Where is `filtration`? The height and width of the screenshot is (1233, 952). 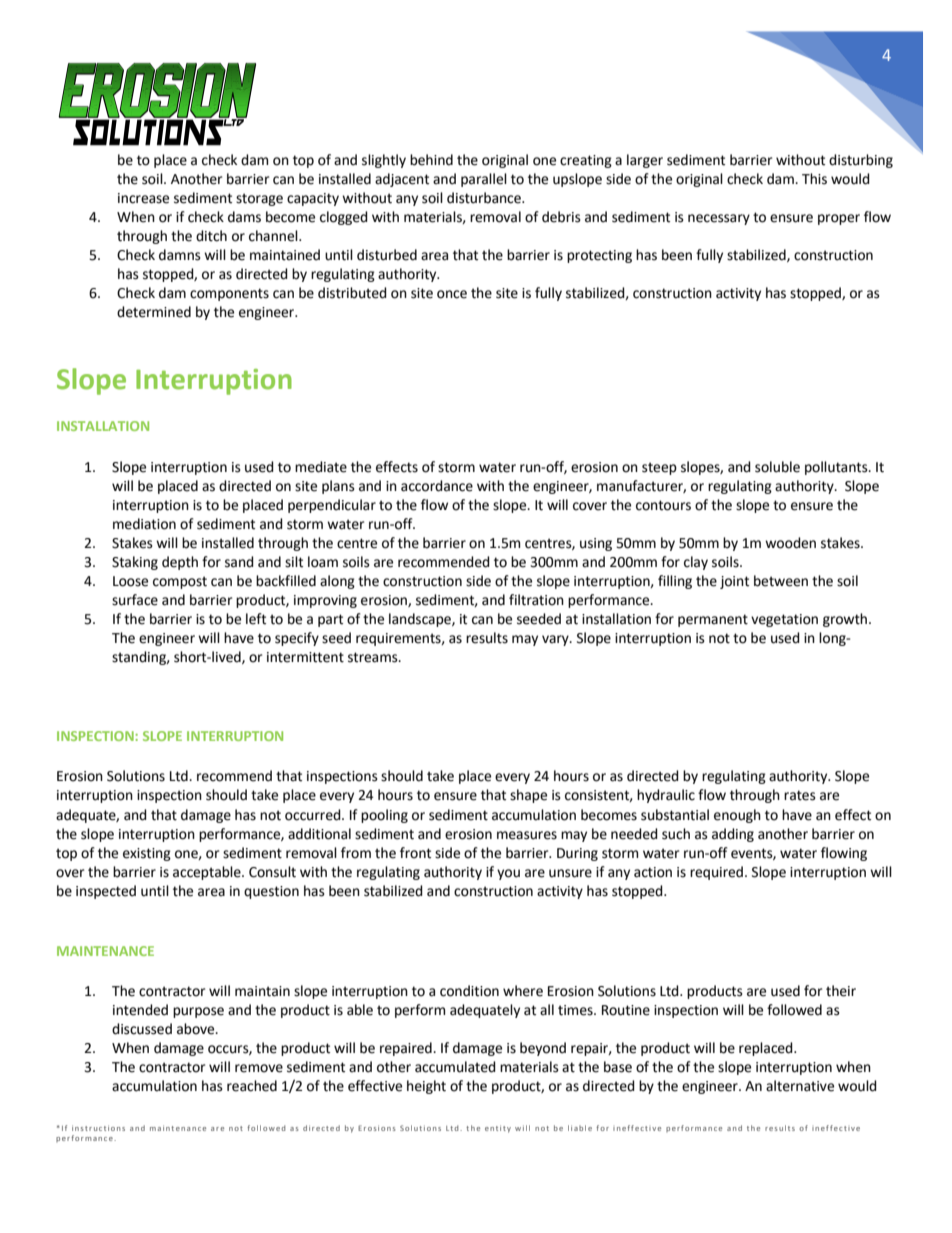 filtration is located at coordinates (536, 600).
